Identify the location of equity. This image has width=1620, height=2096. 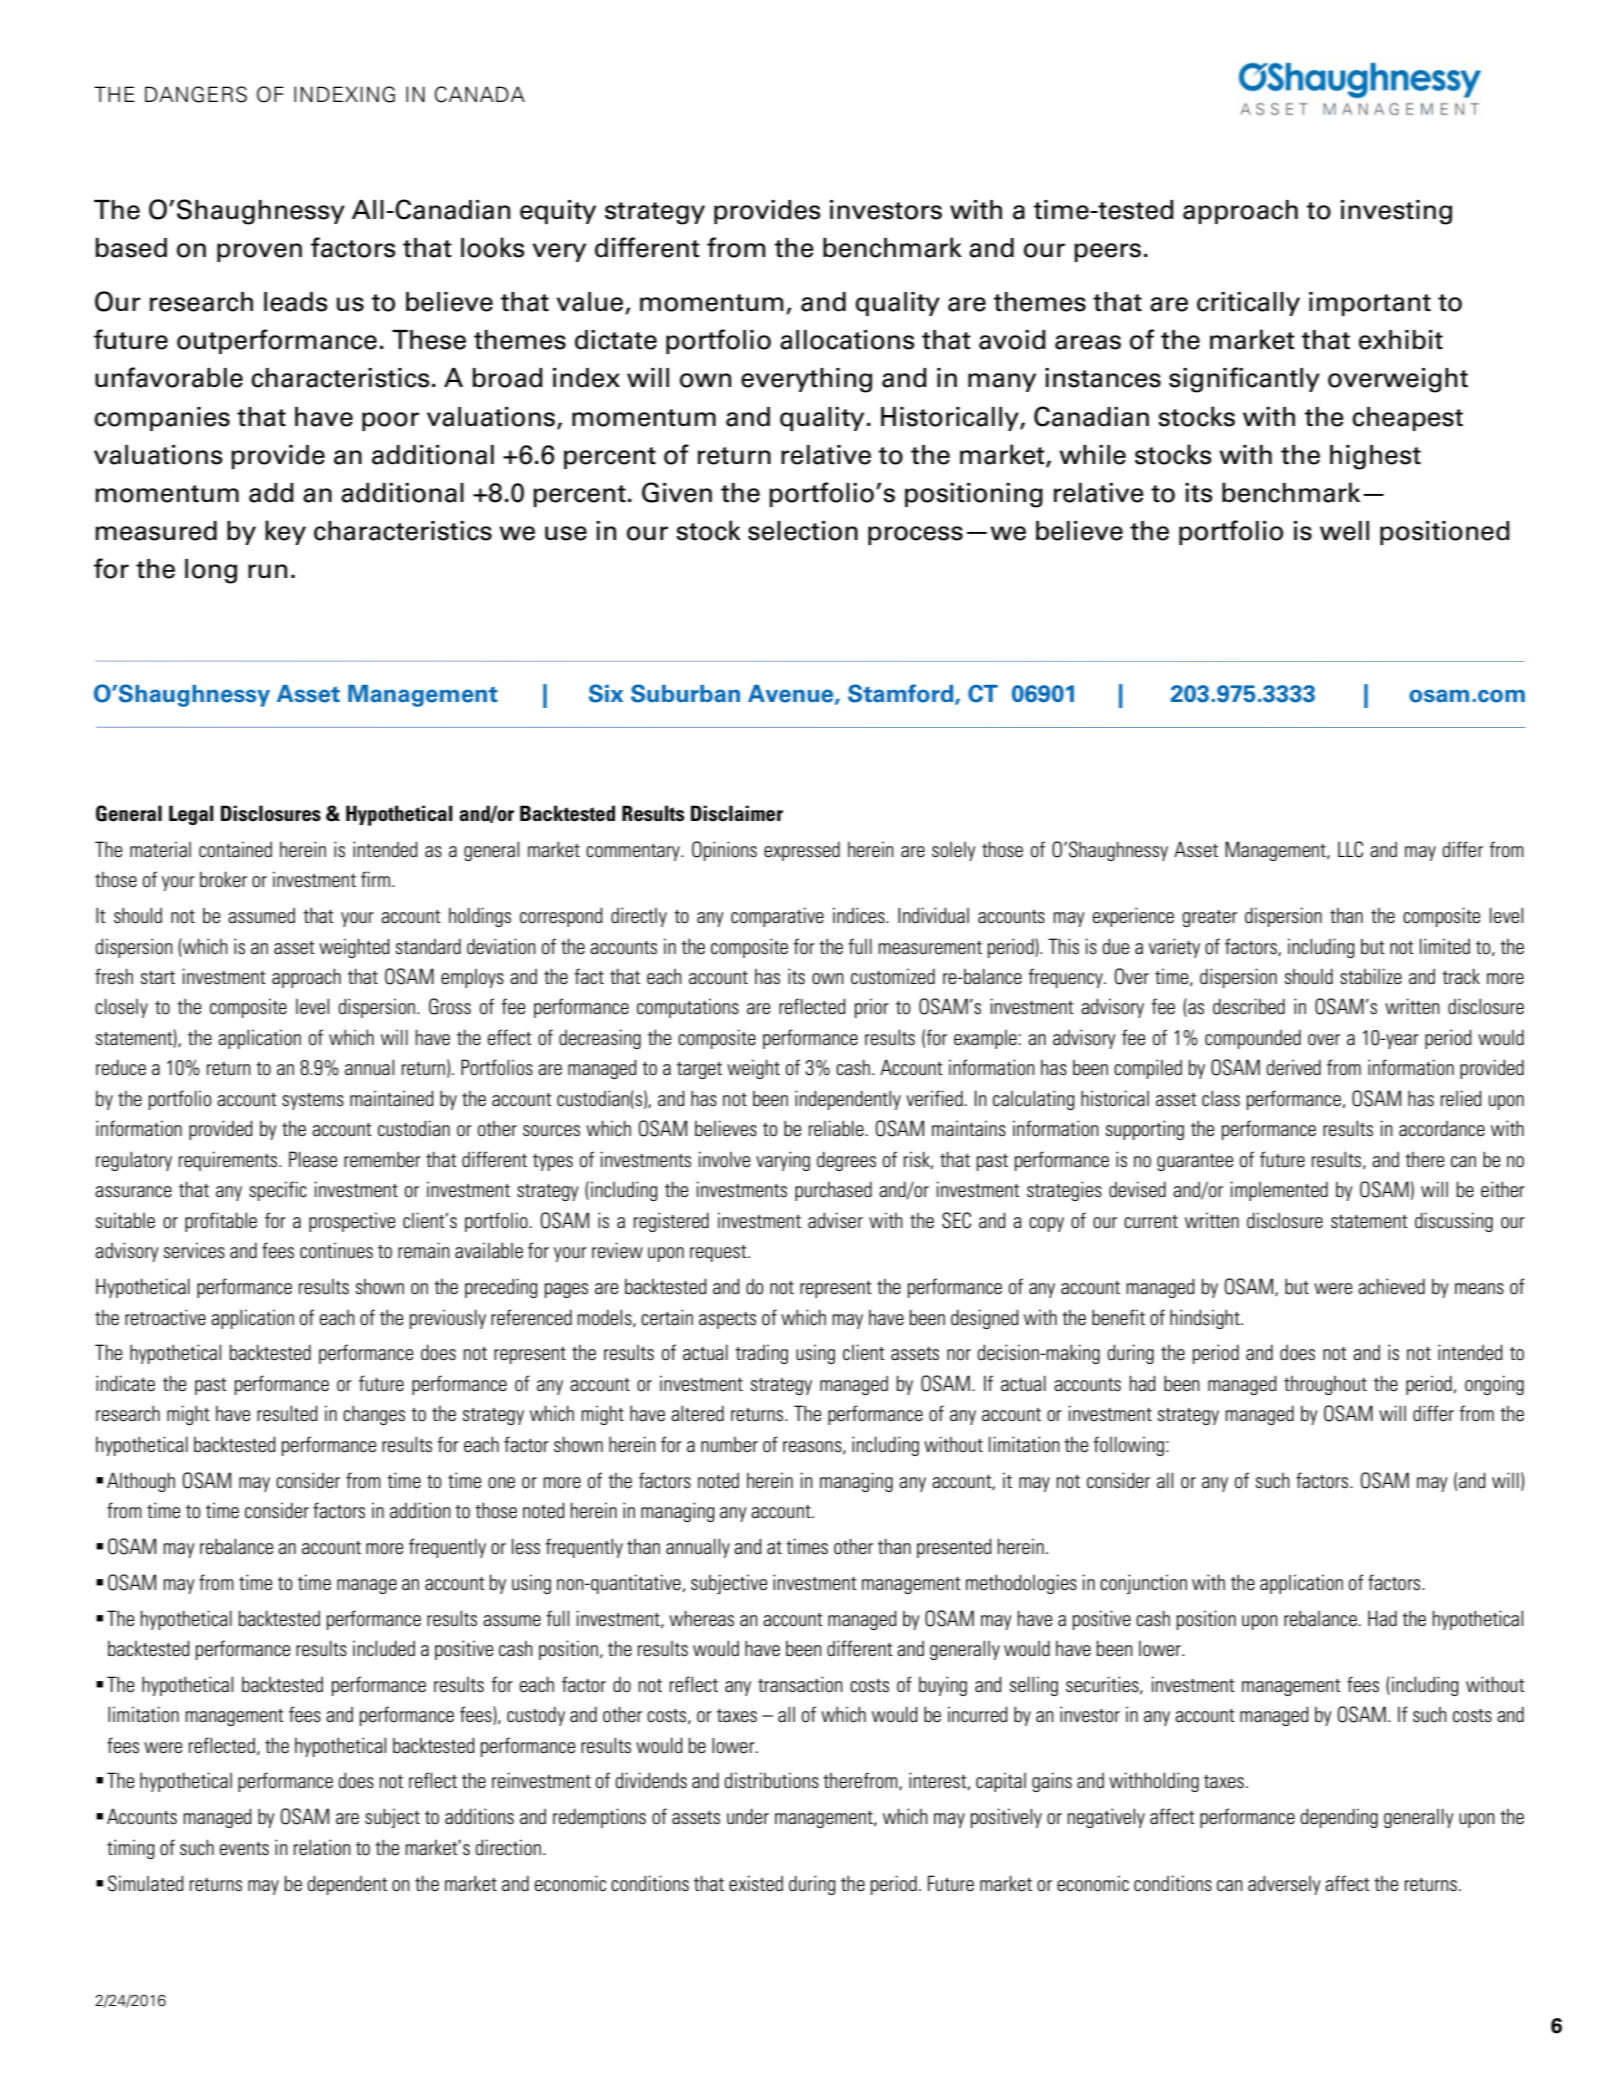
(558, 212).
